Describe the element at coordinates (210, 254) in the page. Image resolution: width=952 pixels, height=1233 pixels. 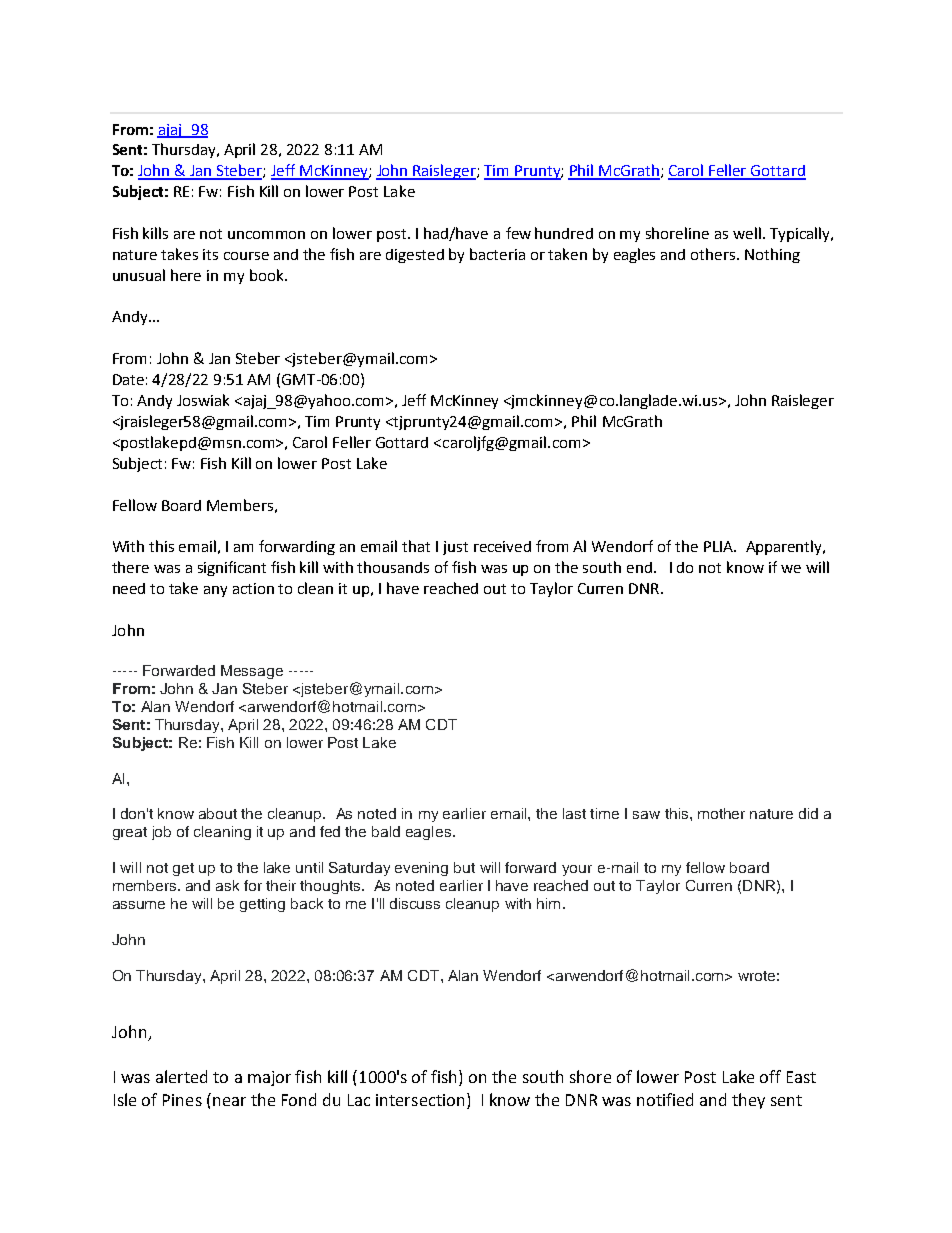
I see `its` at that location.
